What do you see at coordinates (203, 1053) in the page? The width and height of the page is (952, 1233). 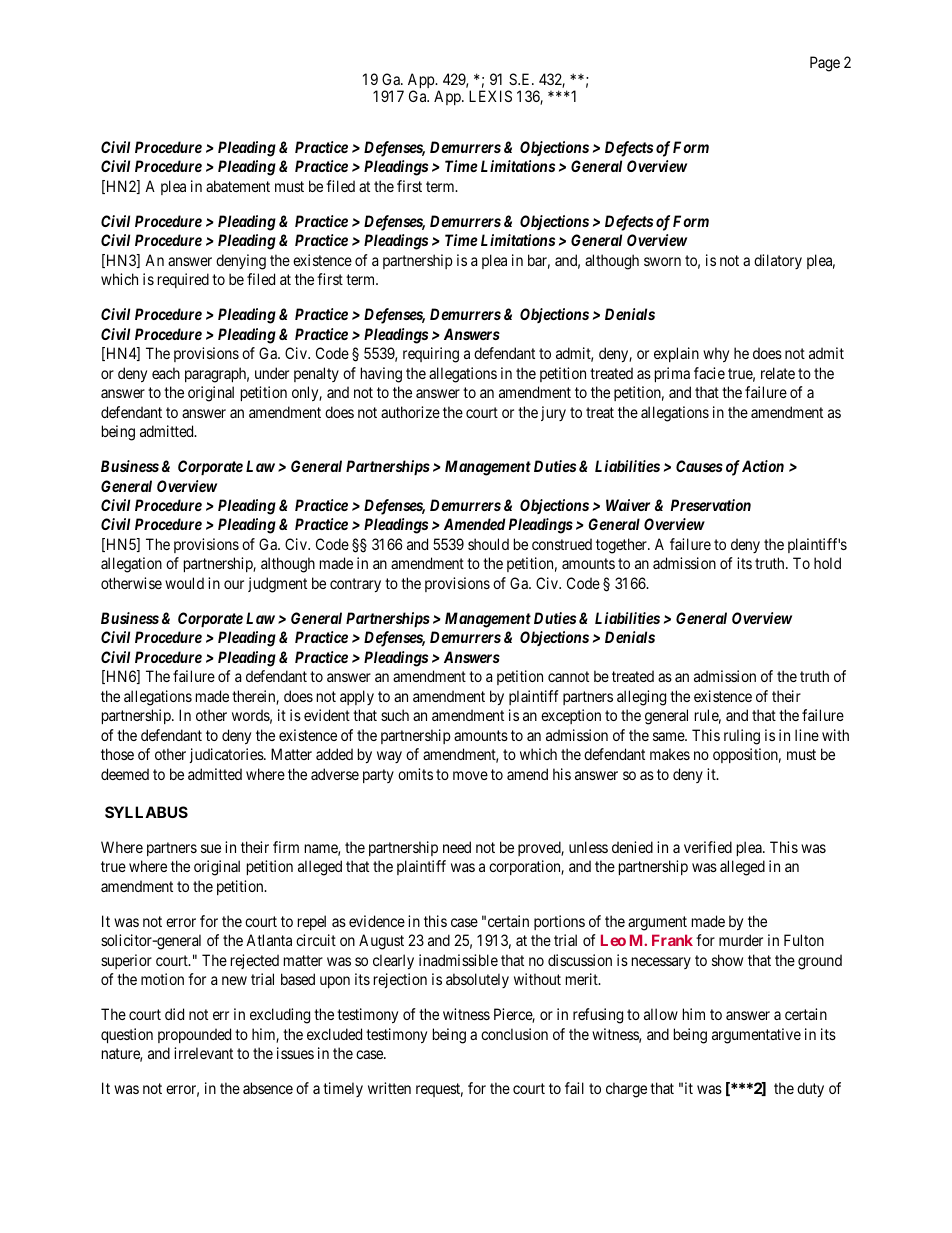 I see `irrelevant` at bounding box center [203, 1053].
